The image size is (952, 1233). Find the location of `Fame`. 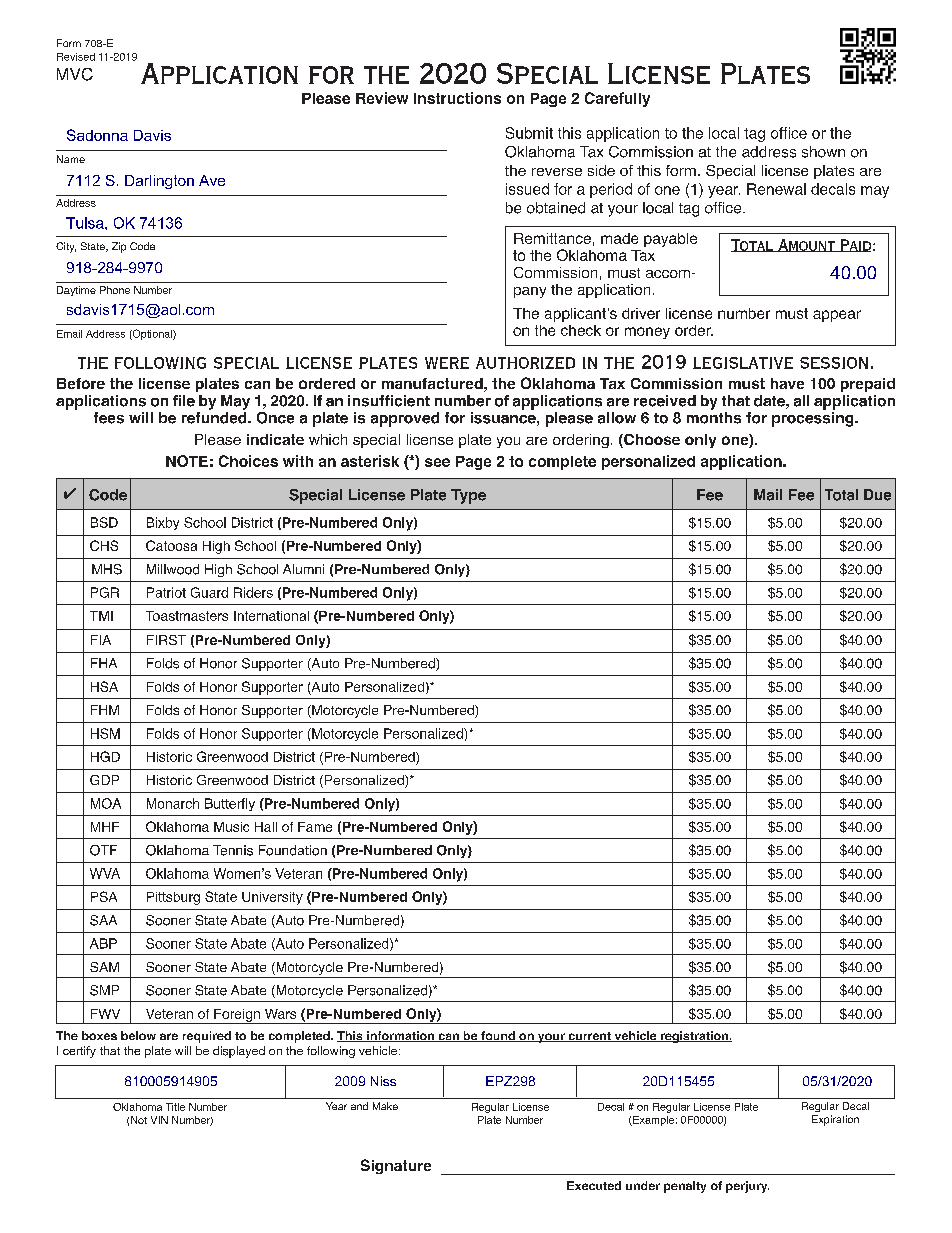

Fame is located at coordinates (315, 827).
